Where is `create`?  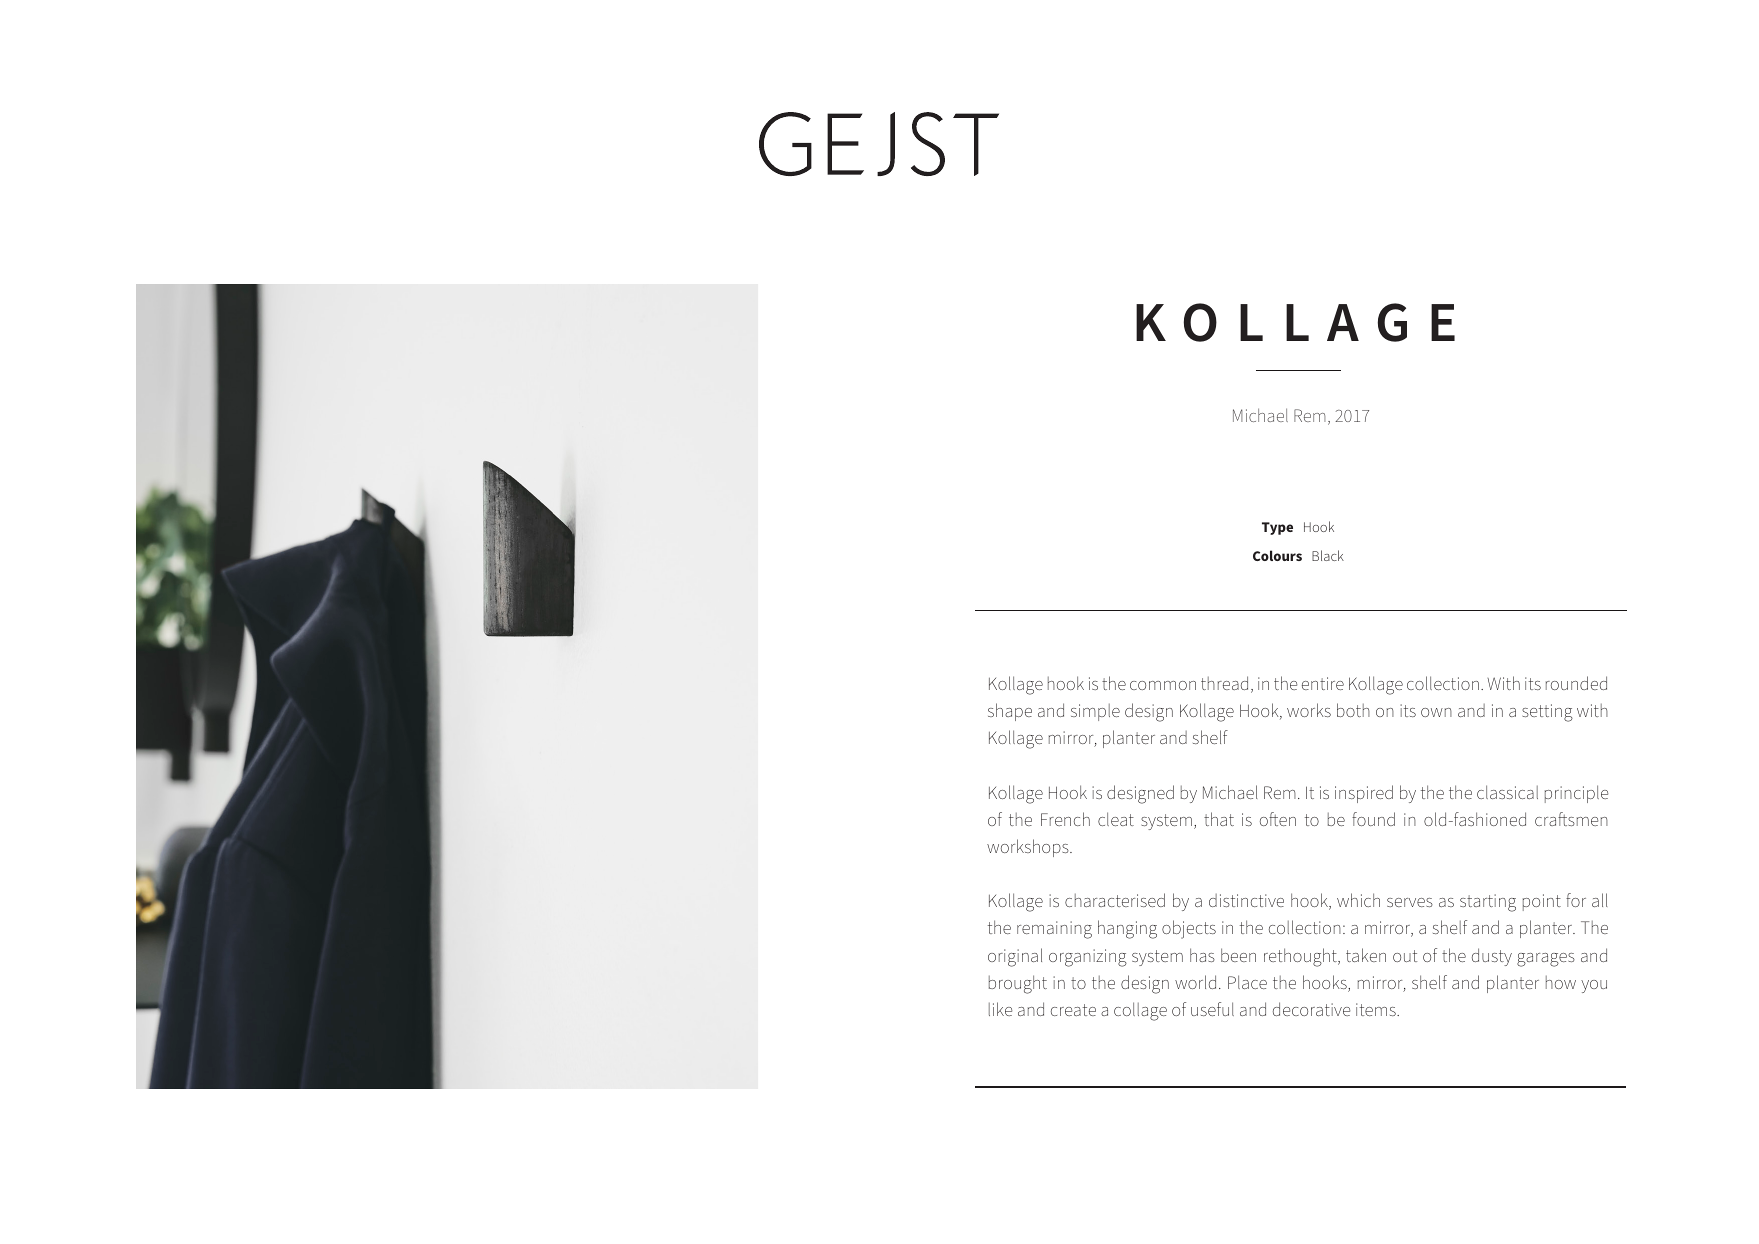
create is located at coordinates (1073, 1010).
